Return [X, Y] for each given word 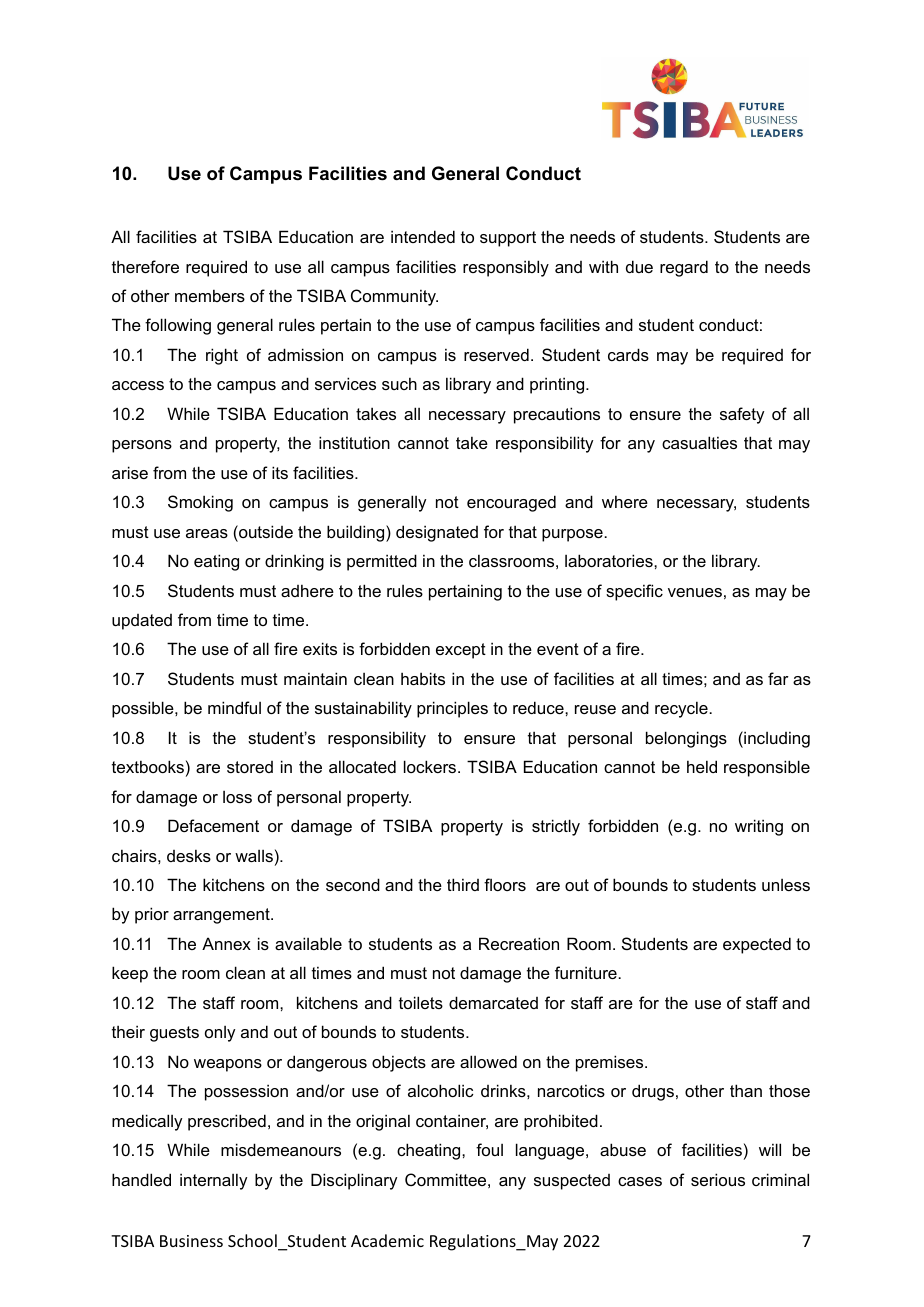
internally [213, 1181]
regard [684, 268]
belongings [686, 739]
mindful [234, 707]
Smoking [200, 503]
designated [437, 533]
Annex [226, 943]
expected [757, 945]
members [210, 295]
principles [452, 709]
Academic [387, 1240]
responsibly [506, 268]
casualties [699, 442]
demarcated [493, 1002]
